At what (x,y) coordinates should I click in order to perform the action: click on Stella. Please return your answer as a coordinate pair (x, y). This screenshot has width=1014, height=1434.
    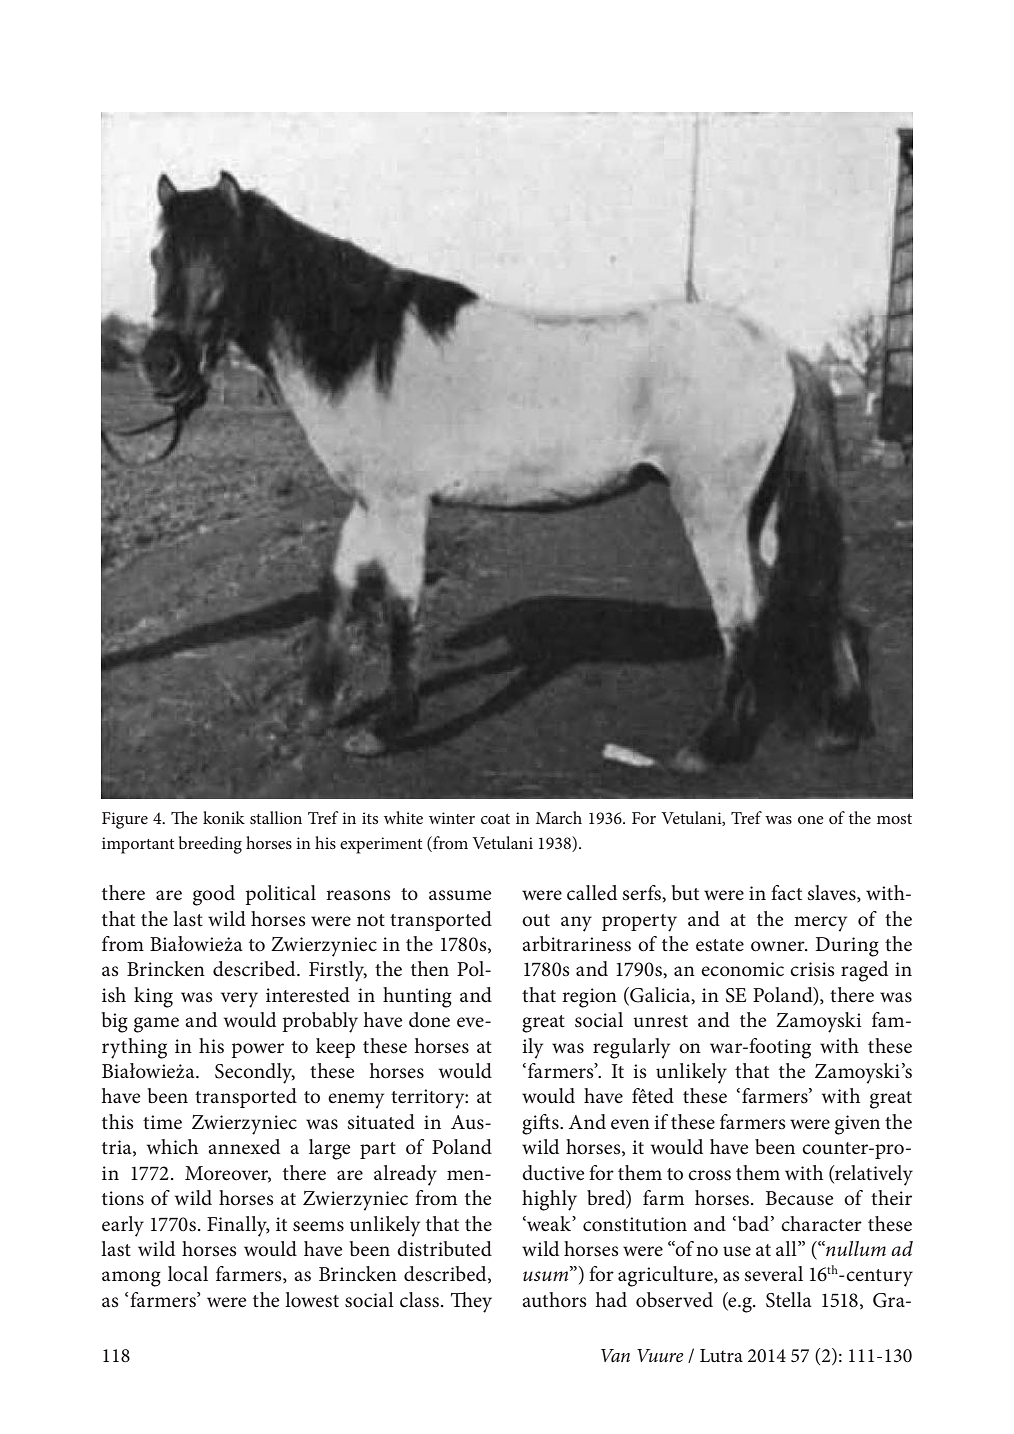
    Looking at the image, I should click on (789, 1300).
